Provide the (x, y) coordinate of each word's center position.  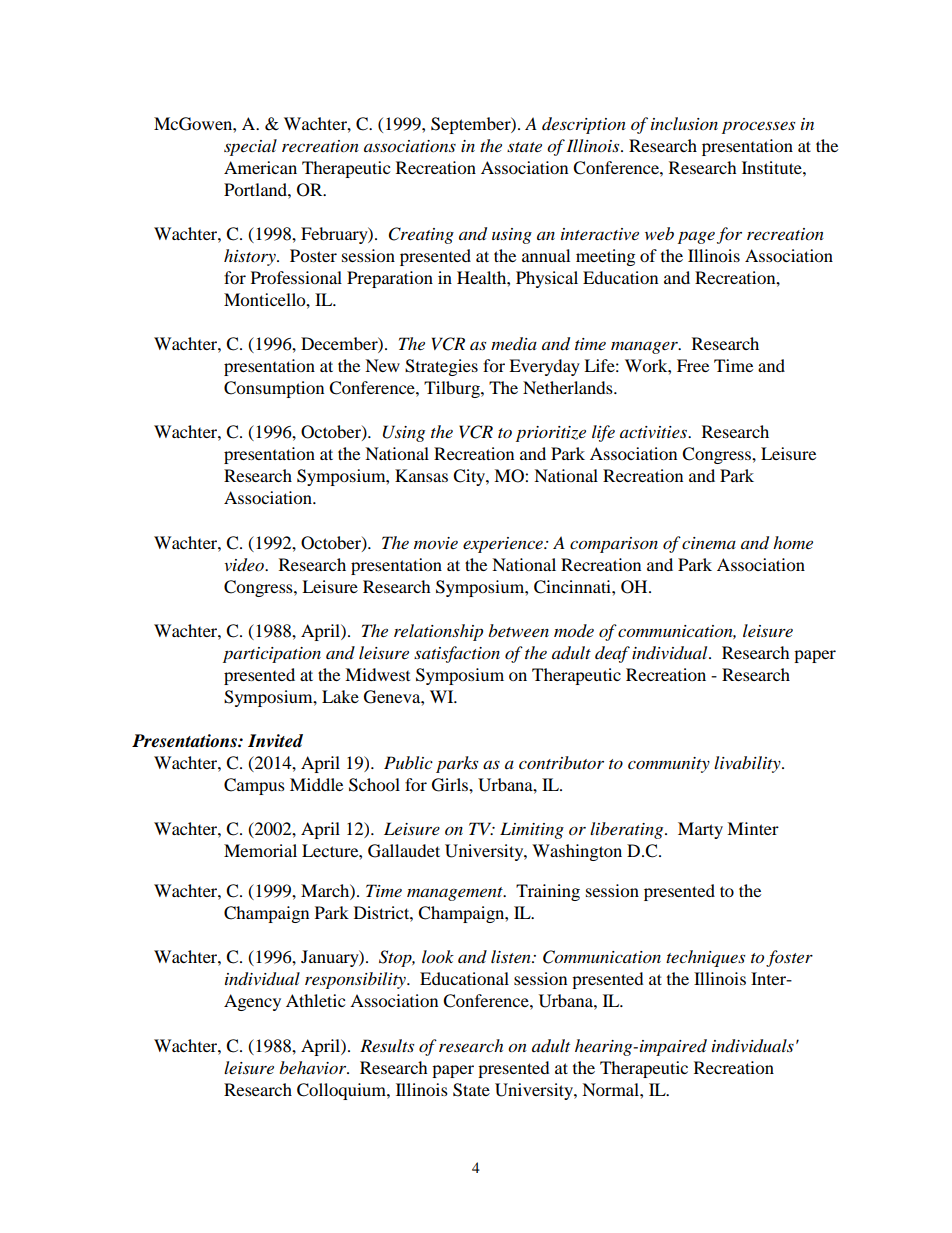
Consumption (274, 389)
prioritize (551, 434)
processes (758, 127)
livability (748, 764)
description (584, 125)
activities (654, 432)
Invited (275, 741)
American (260, 167)
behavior (314, 1067)
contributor (561, 762)
